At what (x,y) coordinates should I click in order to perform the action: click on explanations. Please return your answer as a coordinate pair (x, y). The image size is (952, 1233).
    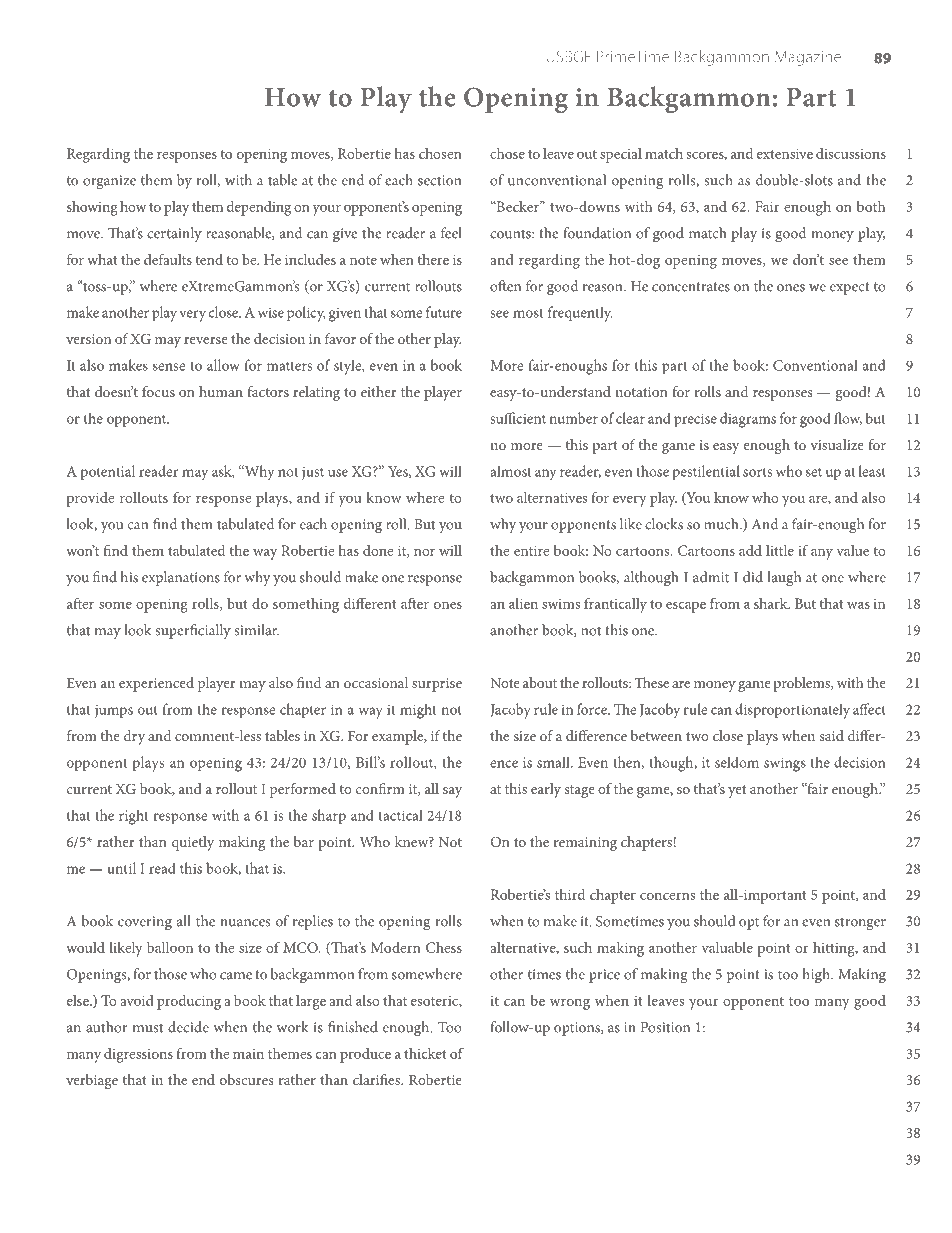
    Looking at the image, I should click on (181, 578).
